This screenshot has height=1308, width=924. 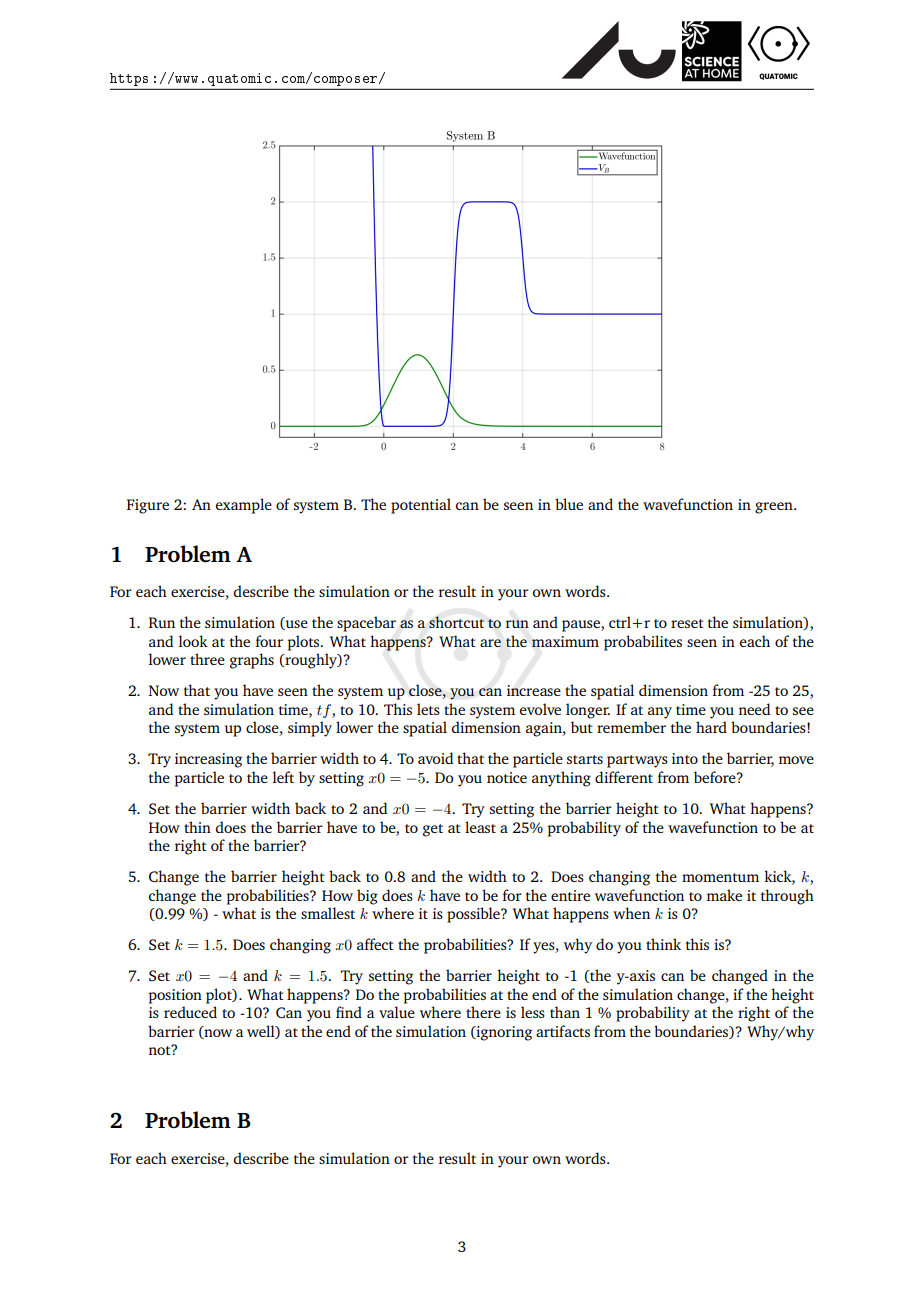 I want to click on example, so click(x=244, y=506).
